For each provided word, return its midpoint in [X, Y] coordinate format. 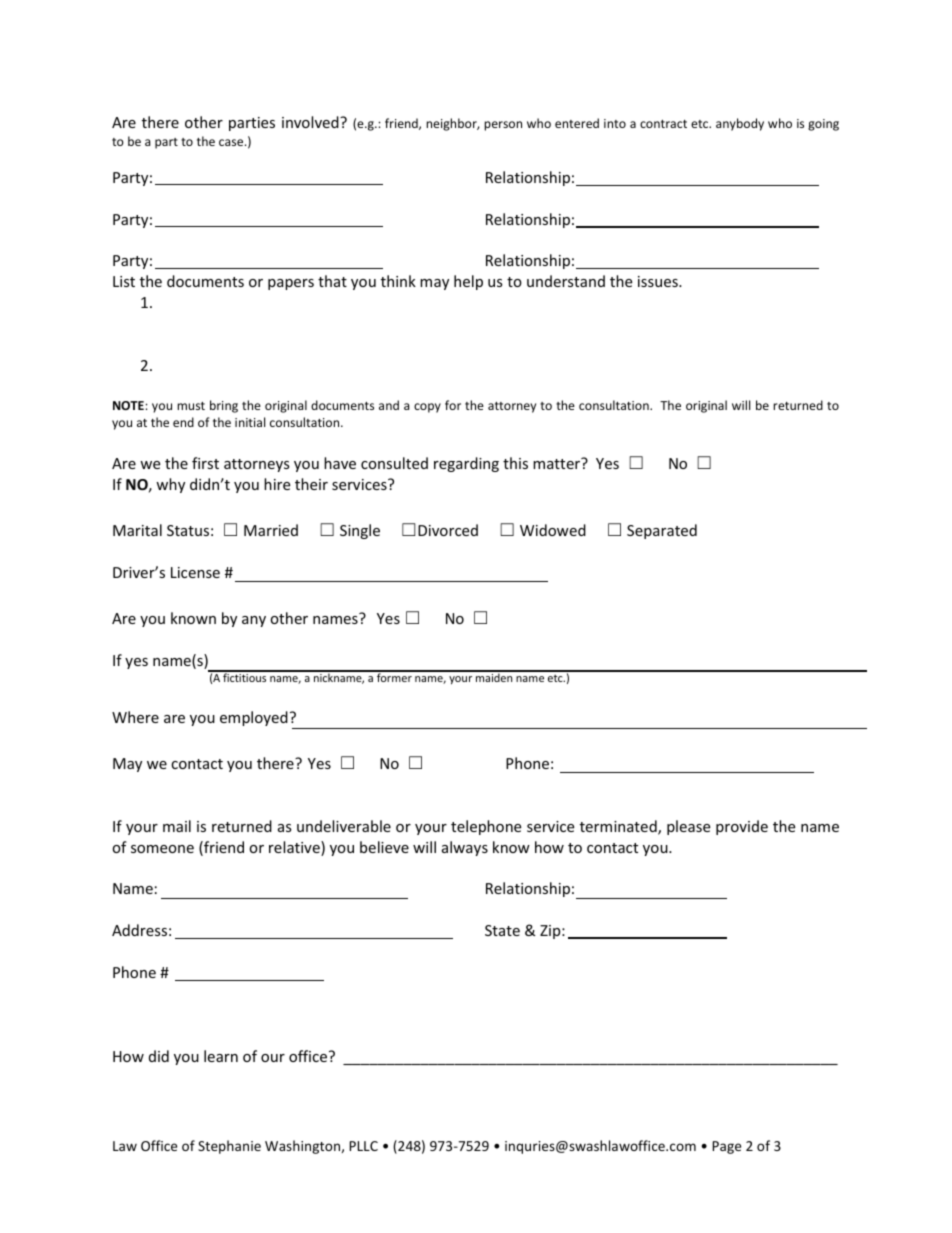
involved [311, 122]
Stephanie [229, 1147]
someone [162, 849]
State [502, 930]
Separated [662, 531]
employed [254, 718]
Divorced [448, 530]
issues [659, 281]
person [503, 126]
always [465, 848]
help [468, 282]
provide [742, 827]
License [195, 572]
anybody [740, 124]
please [688, 827]
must [191, 406]
